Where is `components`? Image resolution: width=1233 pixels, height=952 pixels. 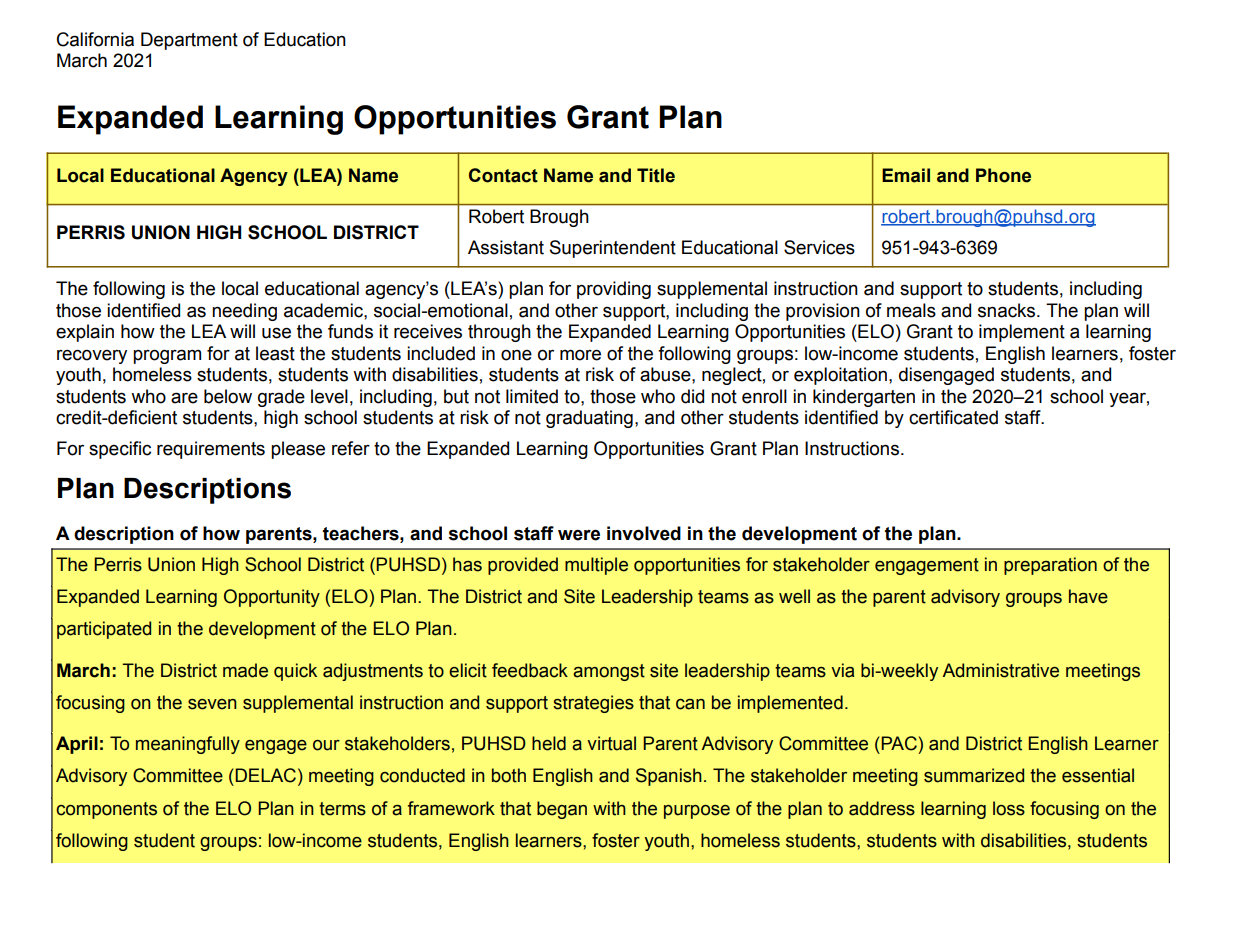
components is located at coordinates (106, 810).
